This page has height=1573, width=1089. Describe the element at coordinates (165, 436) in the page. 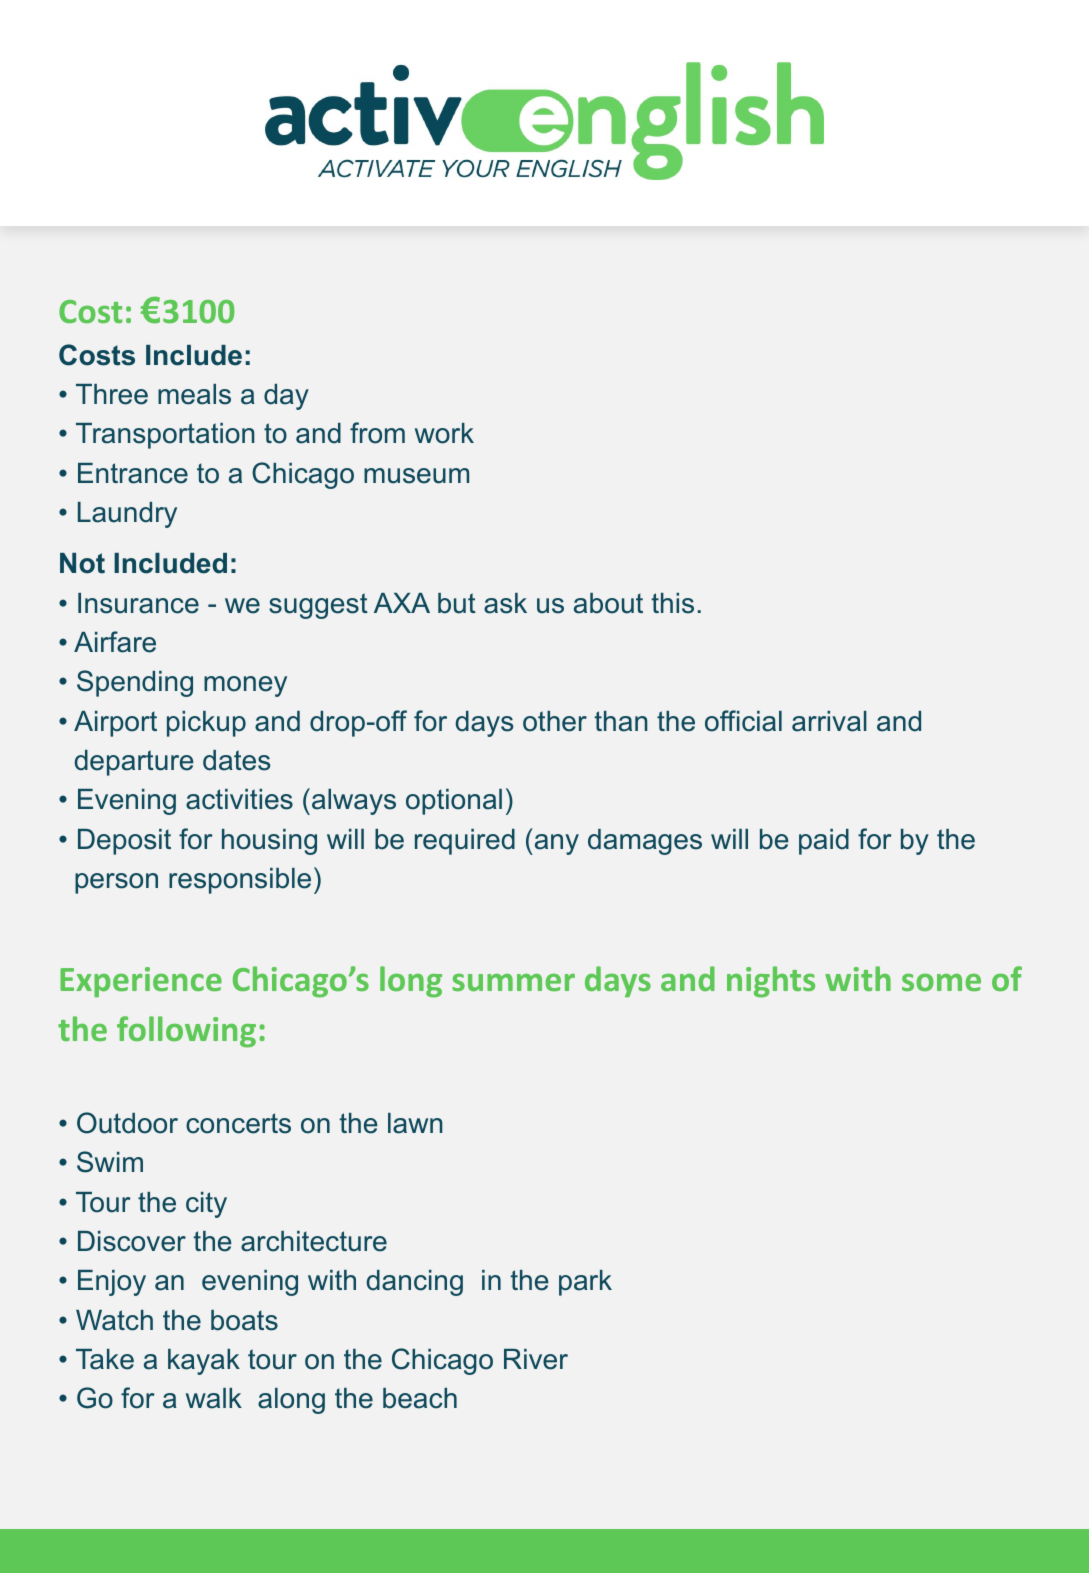

I see `Transportation` at that location.
